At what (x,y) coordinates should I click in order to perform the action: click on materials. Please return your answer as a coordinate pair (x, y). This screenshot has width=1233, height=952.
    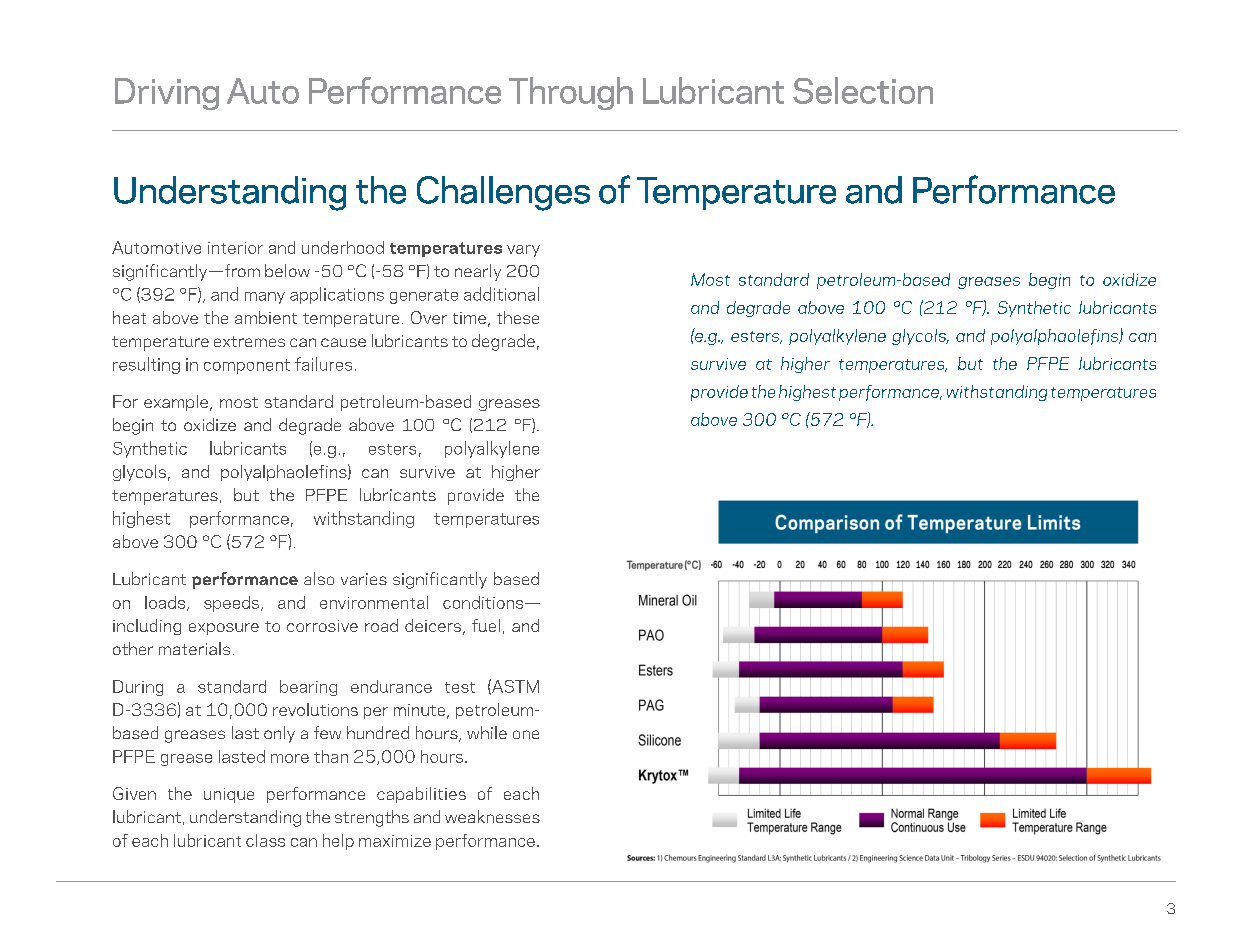
    Looking at the image, I should click on (194, 648).
